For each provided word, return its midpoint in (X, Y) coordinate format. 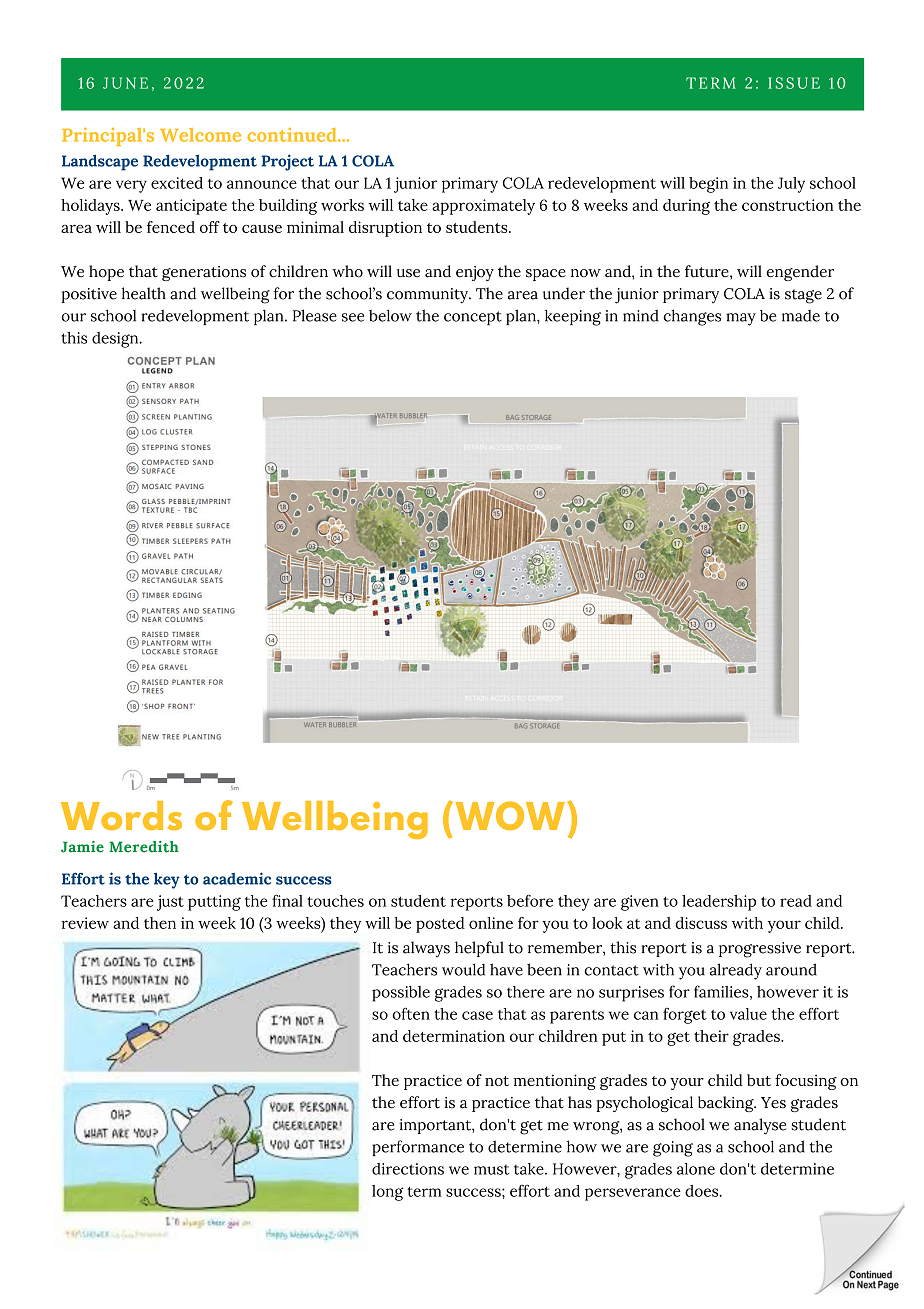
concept (473, 318)
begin (708, 185)
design (116, 340)
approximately (483, 207)
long (387, 1193)
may (741, 319)
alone (696, 1169)
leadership (719, 903)
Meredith (144, 847)
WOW (510, 815)
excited (177, 183)
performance (418, 1148)
